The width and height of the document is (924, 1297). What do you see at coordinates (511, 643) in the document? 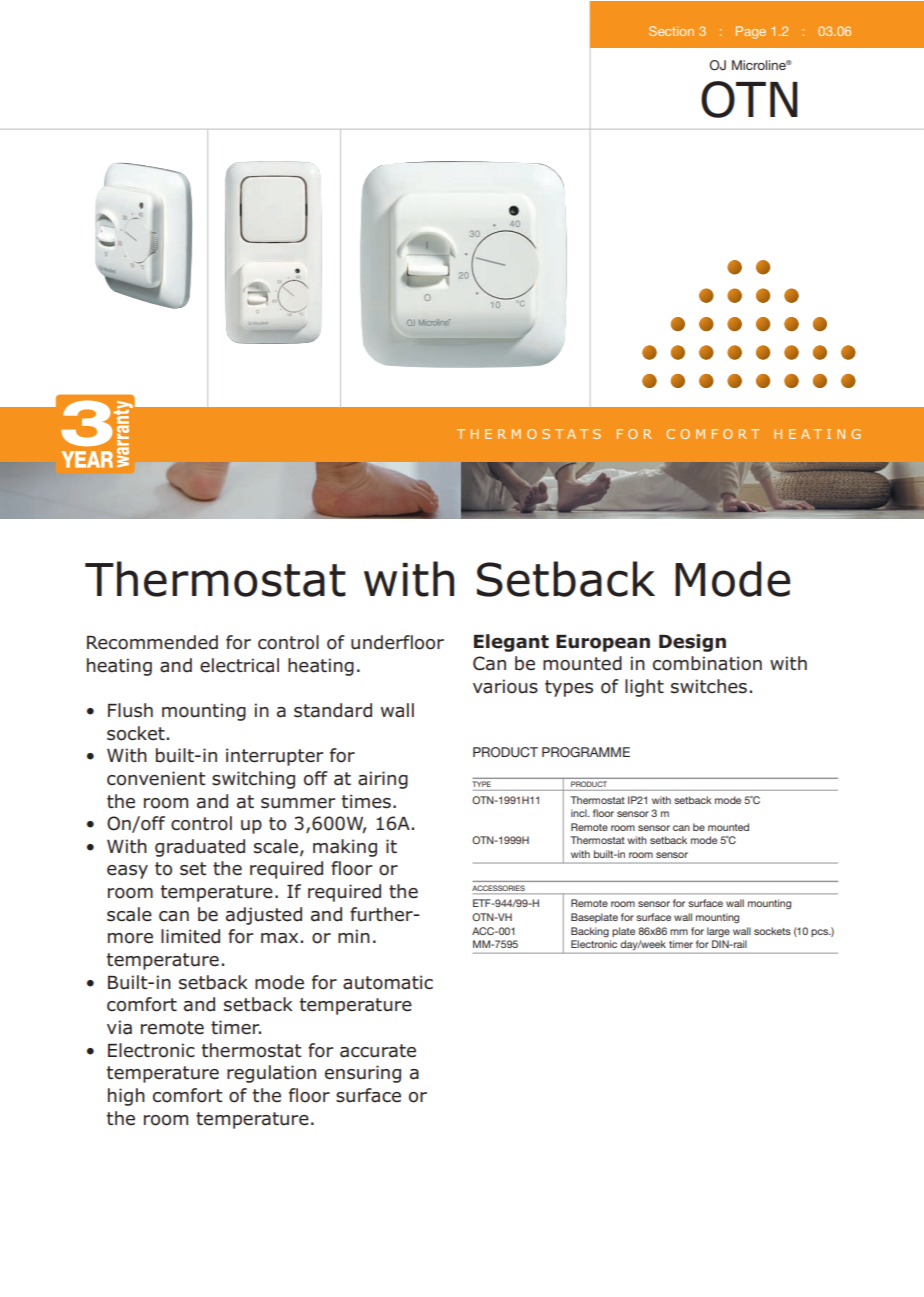
I see `Elegant` at bounding box center [511, 643].
